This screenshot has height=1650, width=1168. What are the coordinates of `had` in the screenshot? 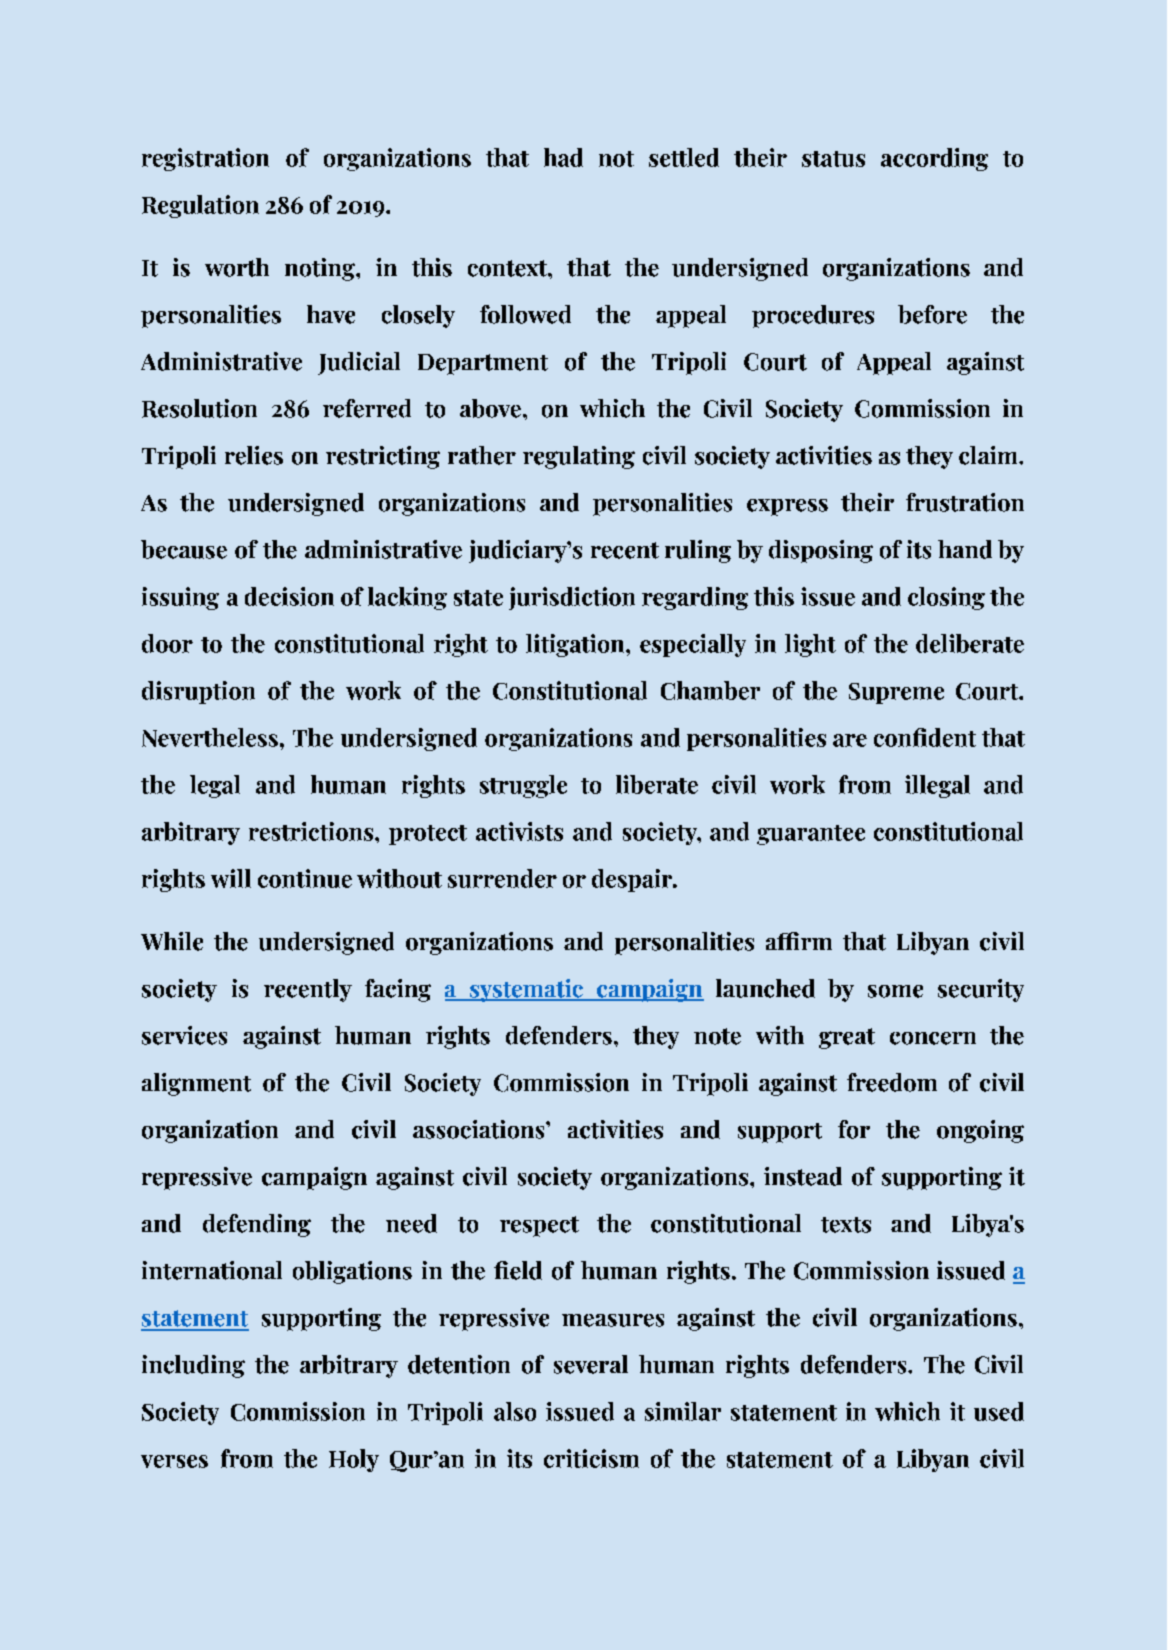 It's located at (563, 157).
